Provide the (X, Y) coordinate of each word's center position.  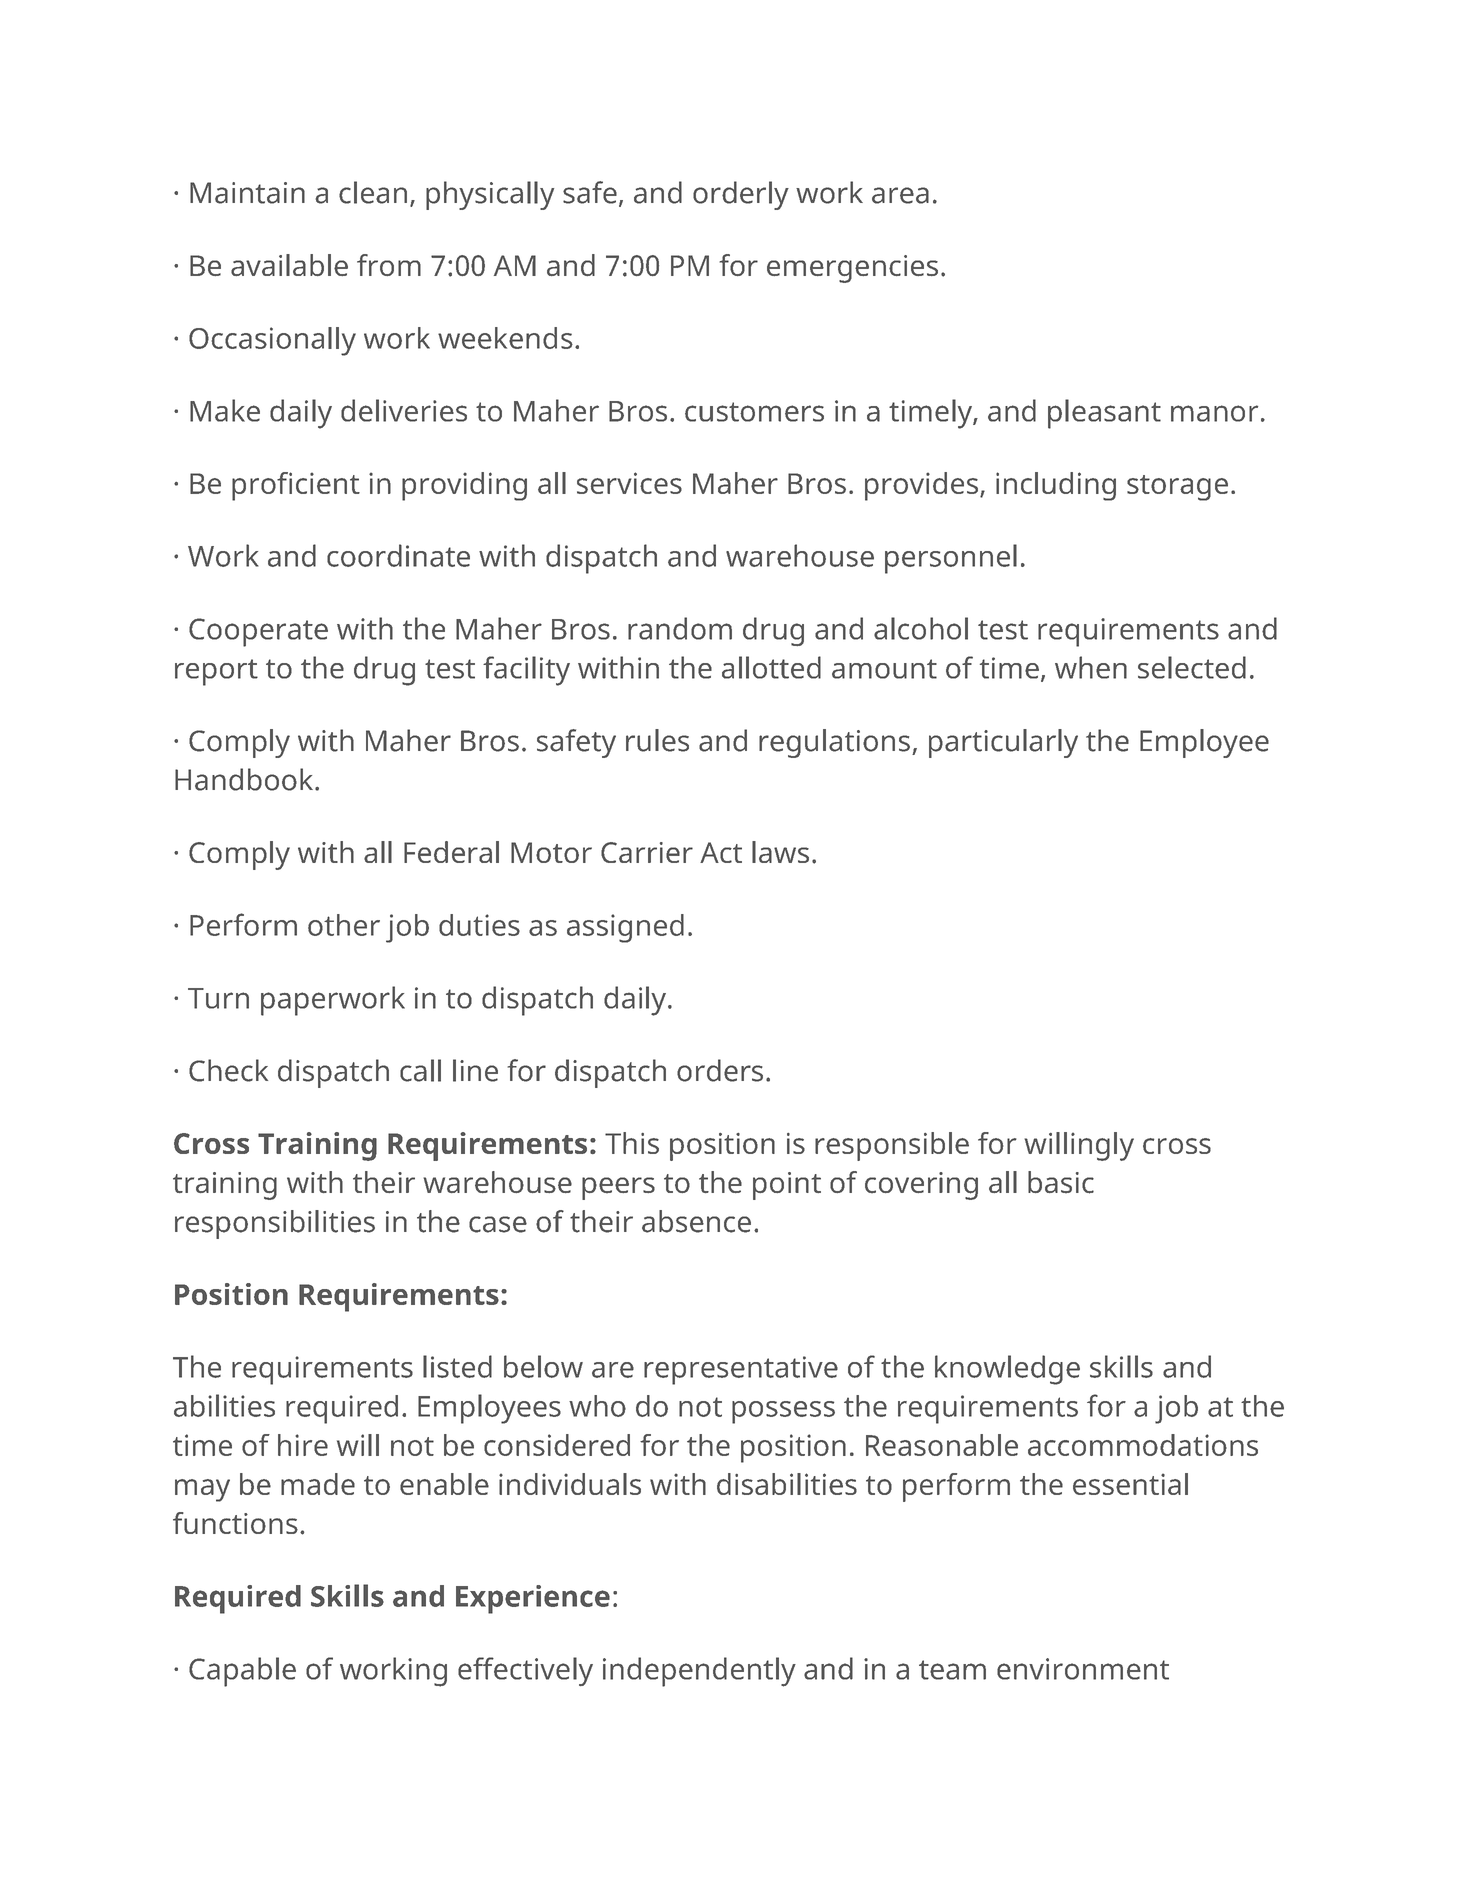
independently (699, 1672)
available (289, 265)
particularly (1003, 743)
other (344, 925)
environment (1083, 1669)
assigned (625, 928)
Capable (242, 1672)
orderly (741, 195)
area (900, 195)
